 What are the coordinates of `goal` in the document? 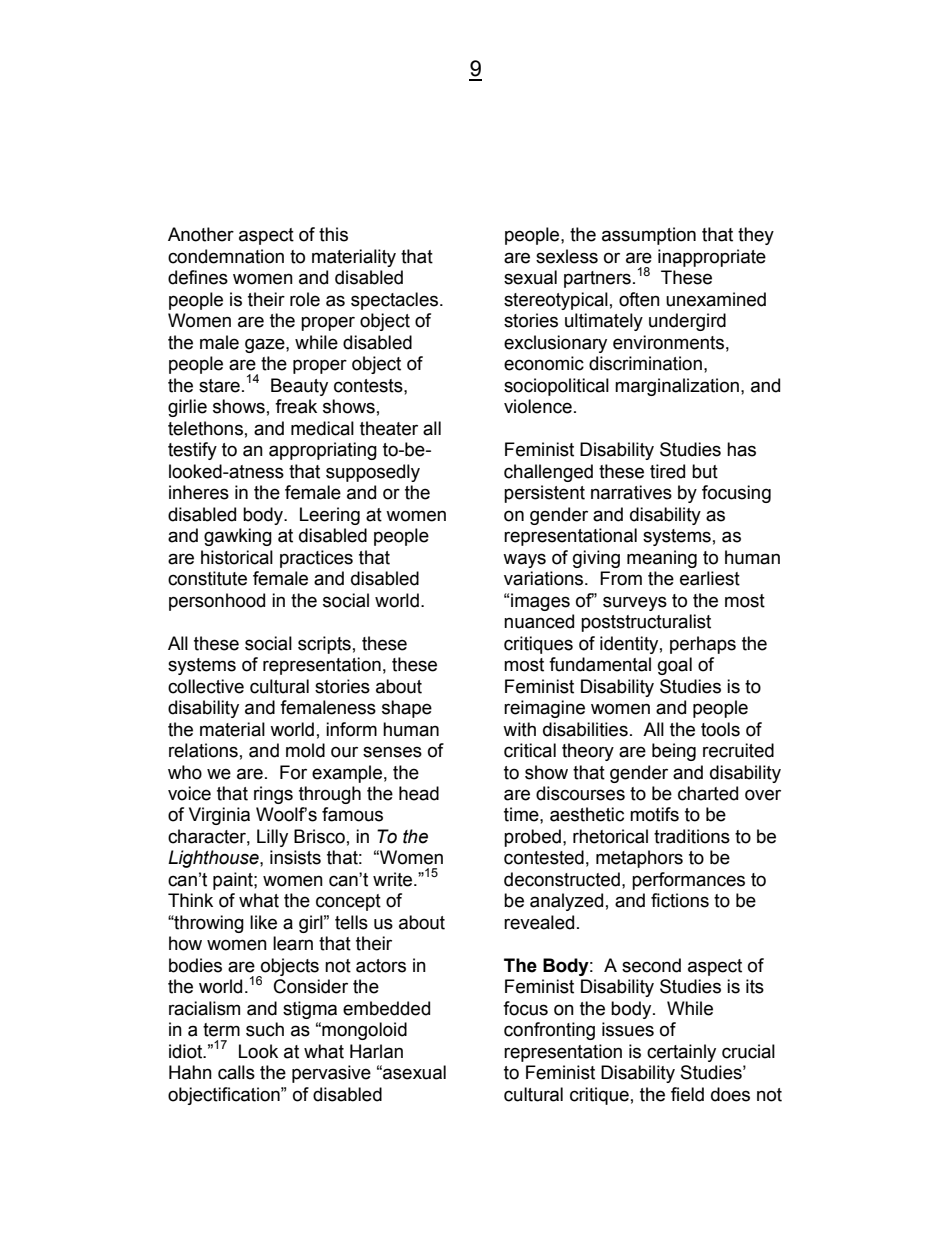 It's located at (675, 666).
